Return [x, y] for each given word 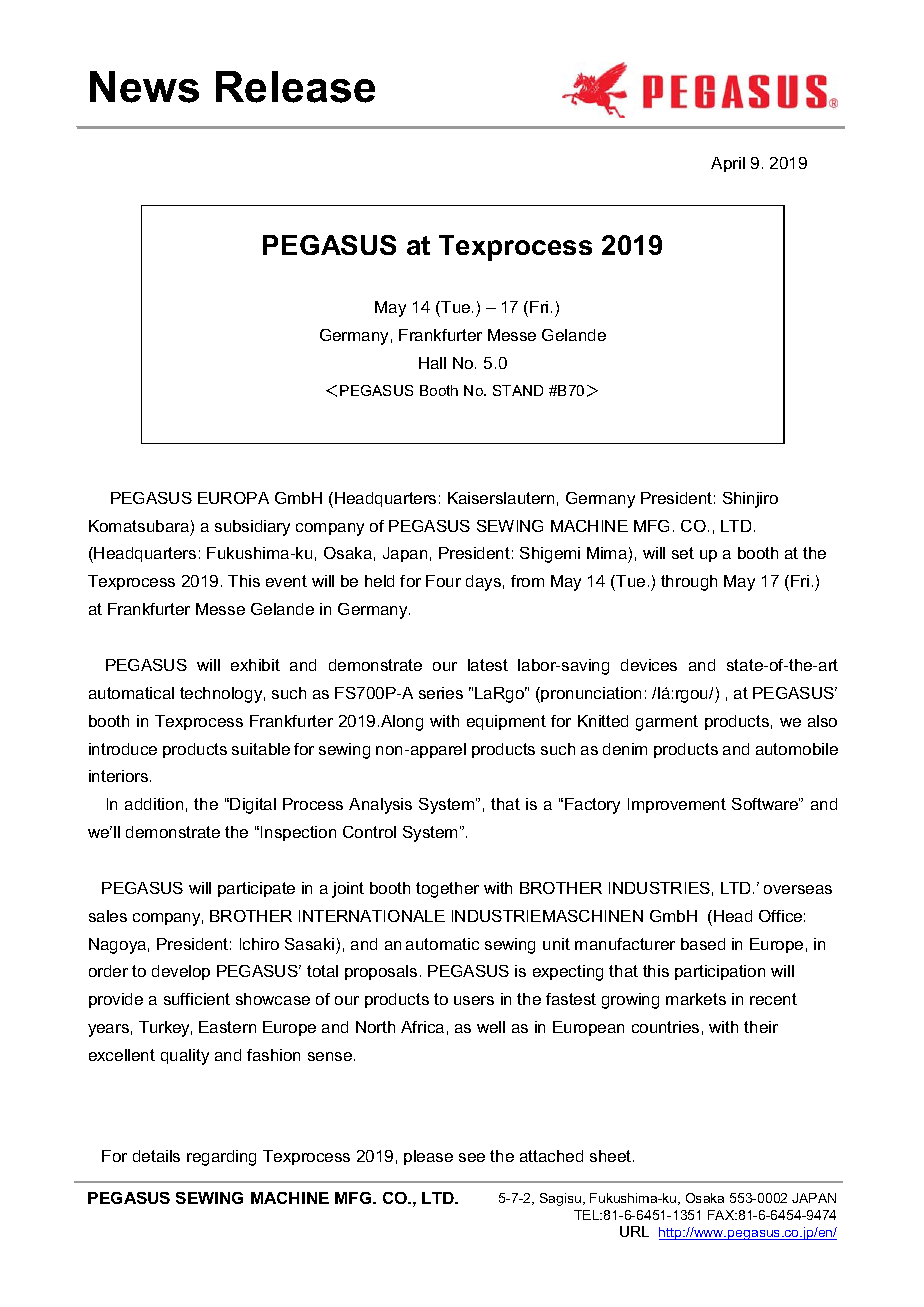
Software [766, 804]
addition [154, 804]
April [728, 164]
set [683, 553]
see [472, 1157]
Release [295, 87]
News [144, 87]
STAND [518, 390]
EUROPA [233, 498]
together [447, 890]
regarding [221, 1158]
